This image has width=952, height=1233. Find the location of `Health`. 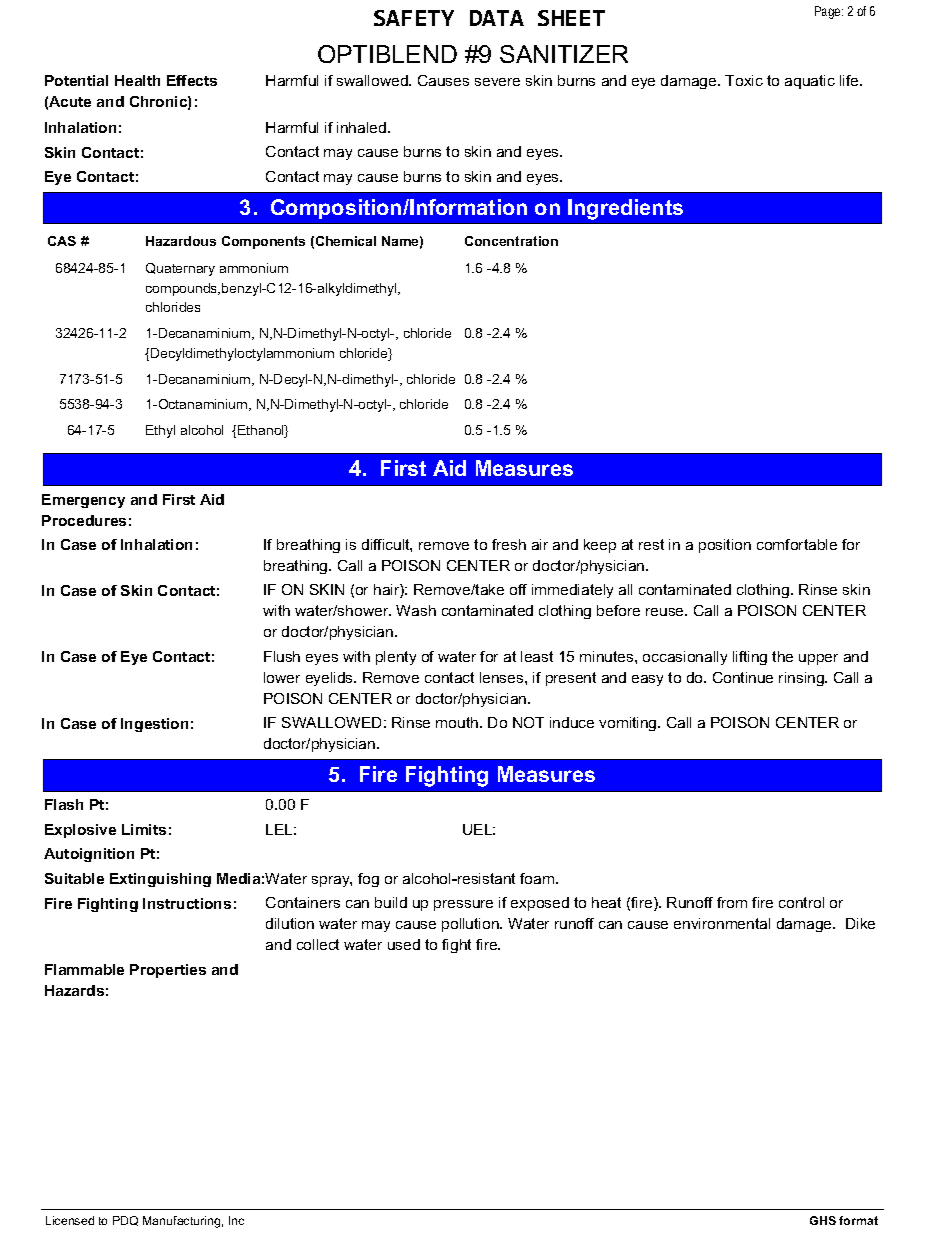

Health is located at coordinates (137, 80).
